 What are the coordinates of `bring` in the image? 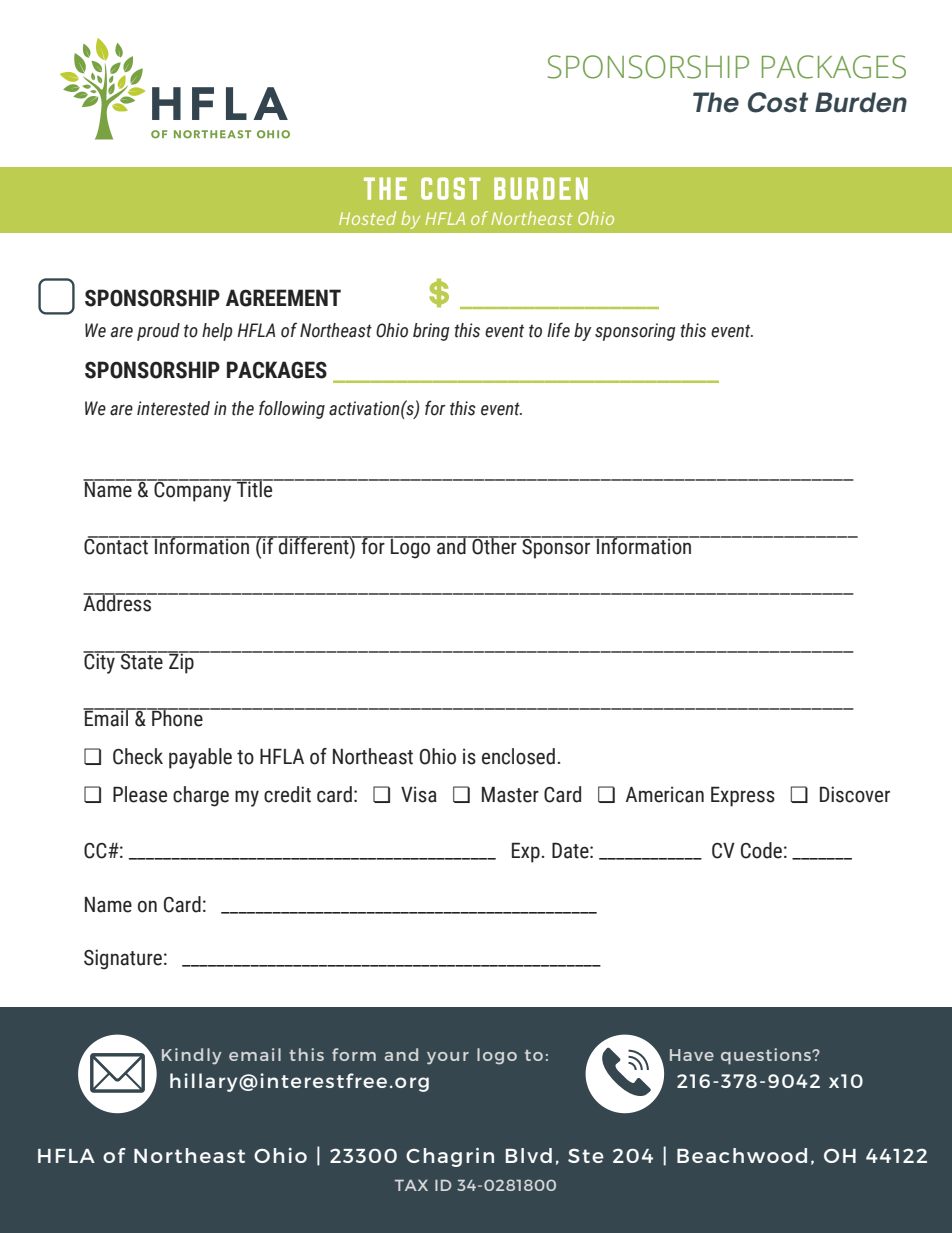 It's located at (431, 332).
